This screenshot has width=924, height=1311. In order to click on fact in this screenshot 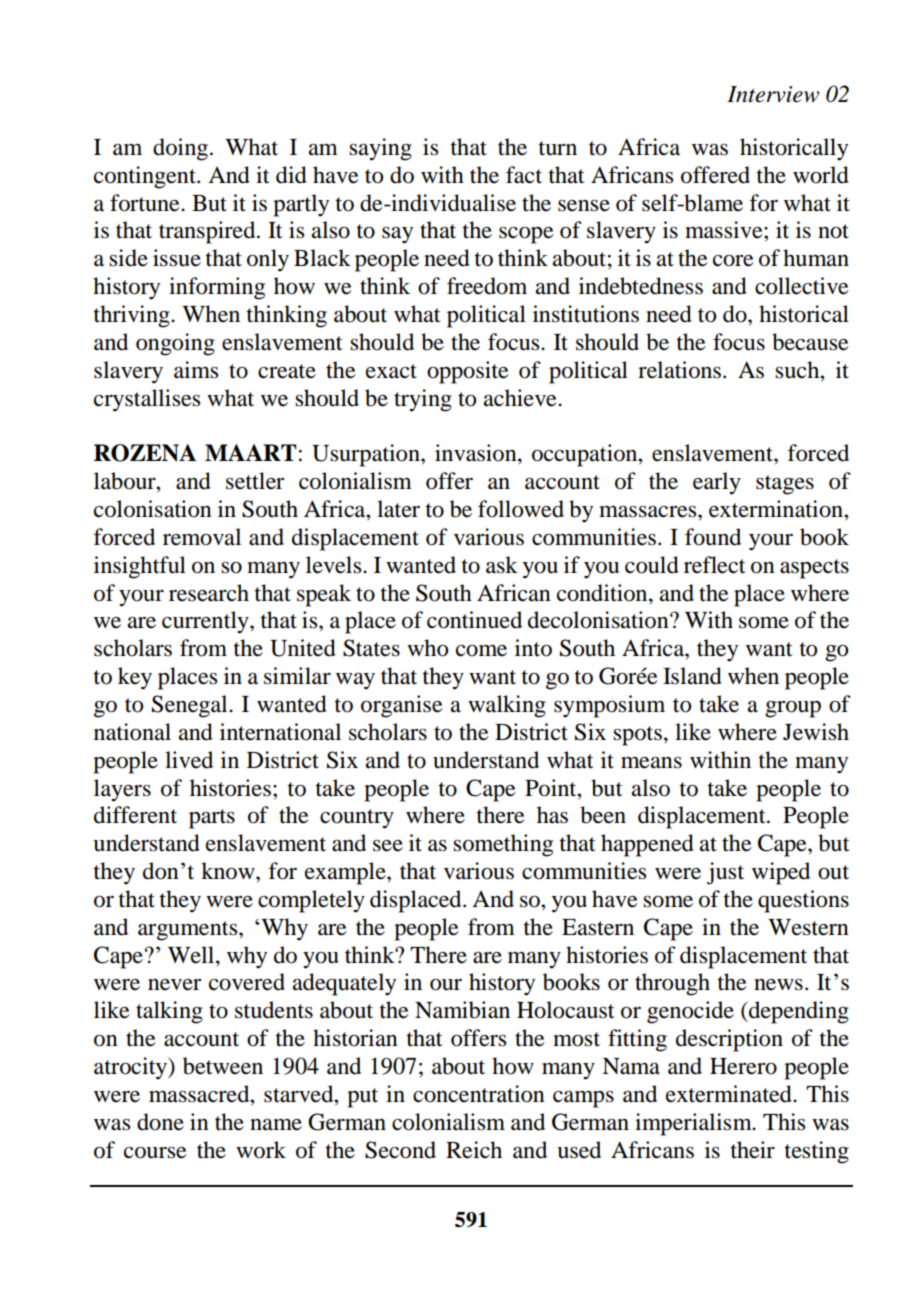, I will do `click(524, 175)`.
